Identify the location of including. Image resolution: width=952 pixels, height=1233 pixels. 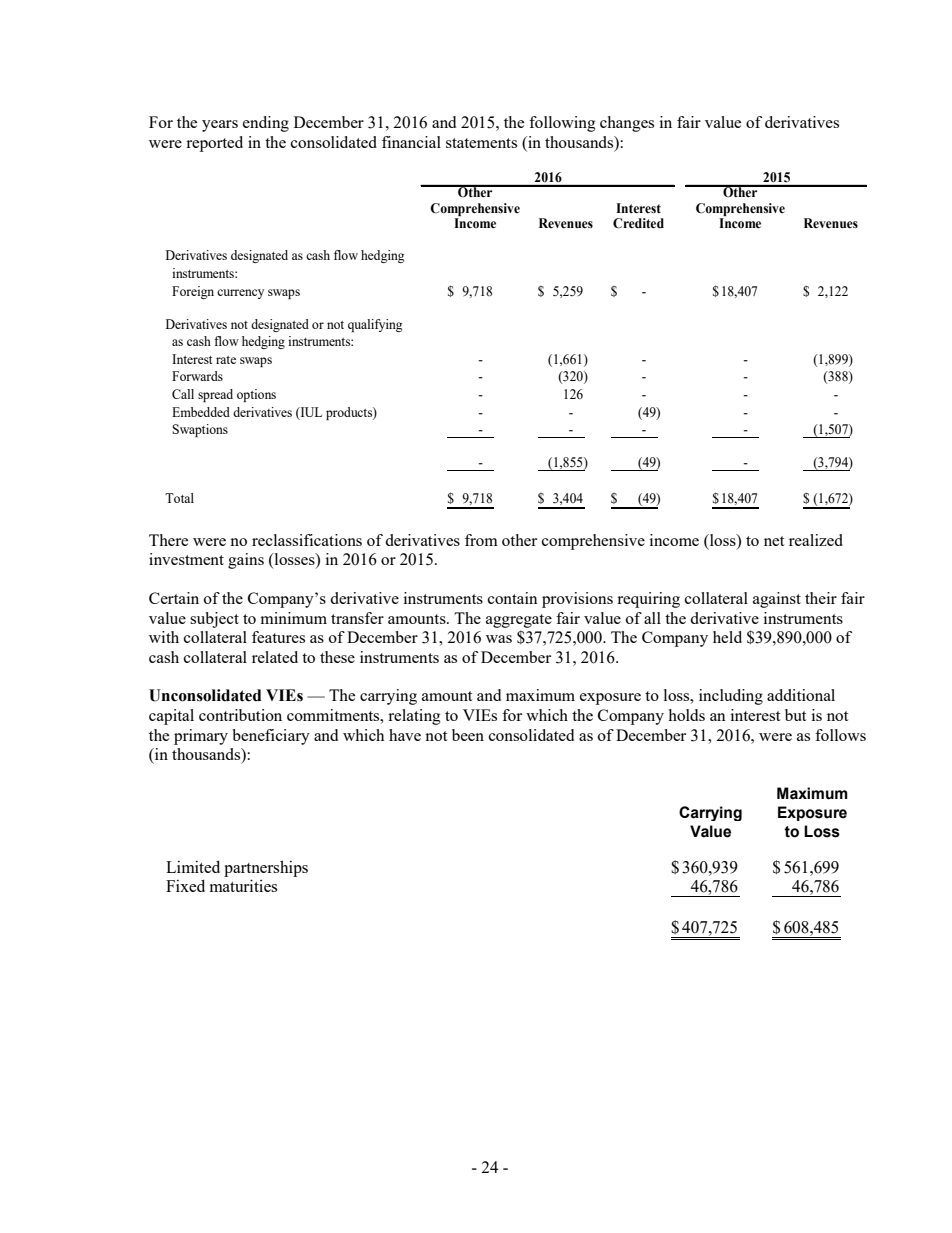
(731, 697).
